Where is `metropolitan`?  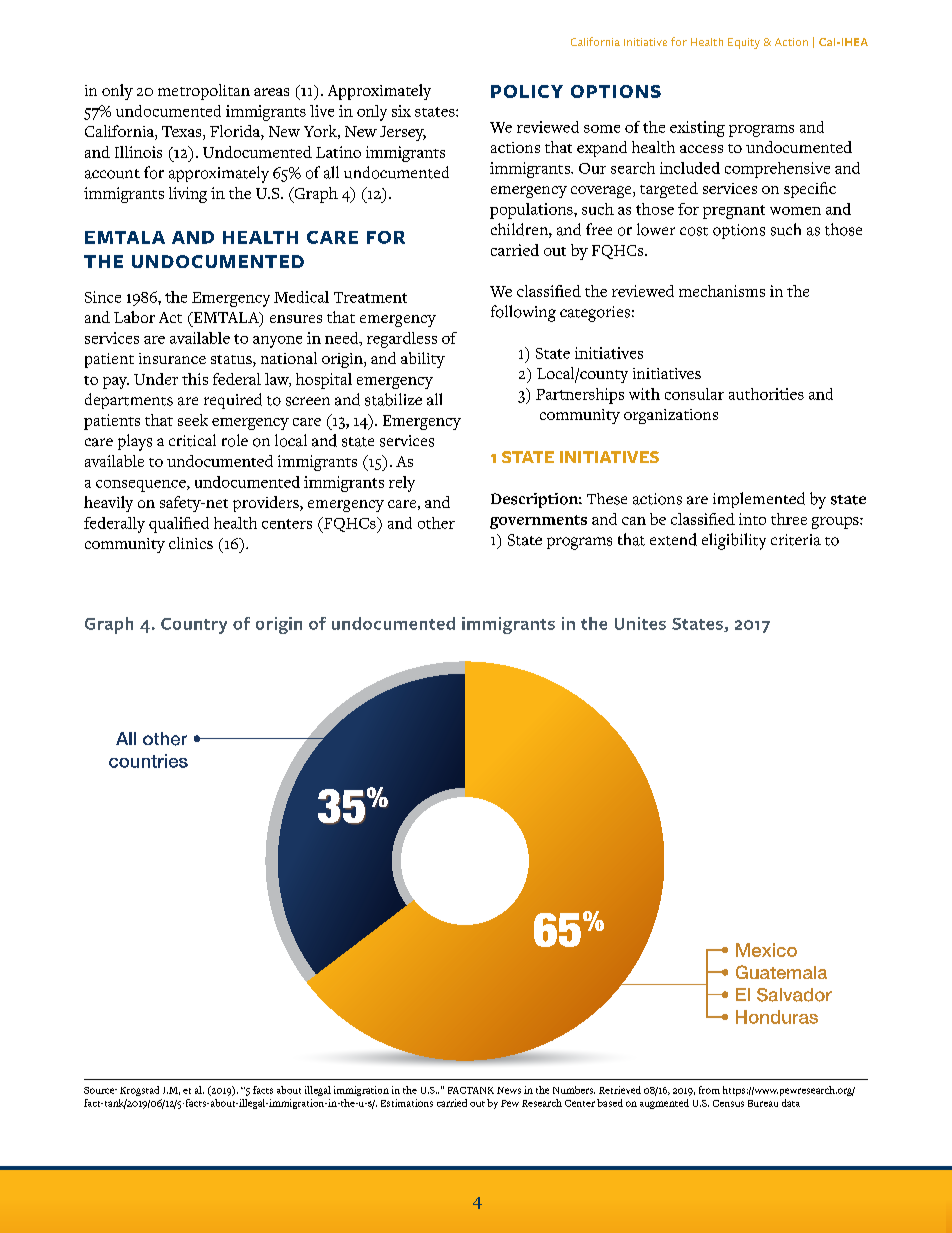
metropolitan is located at coordinates (204, 92).
